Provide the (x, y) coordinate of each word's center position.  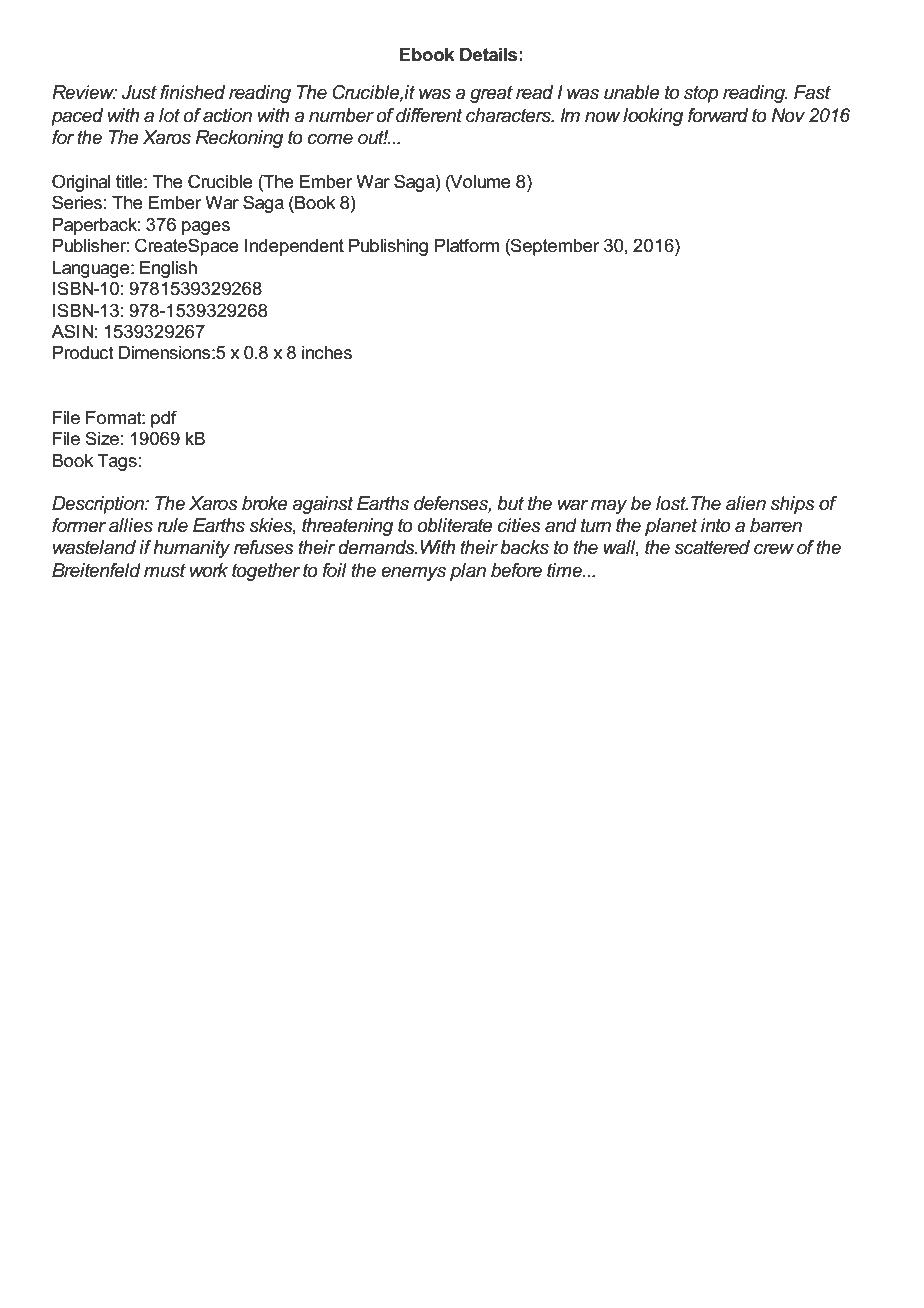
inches (327, 353)
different (429, 115)
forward (718, 115)
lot (169, 115)
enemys (413, 574)
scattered (712, 547)
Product (83, 353)
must (165, 570)
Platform (467, 245)
